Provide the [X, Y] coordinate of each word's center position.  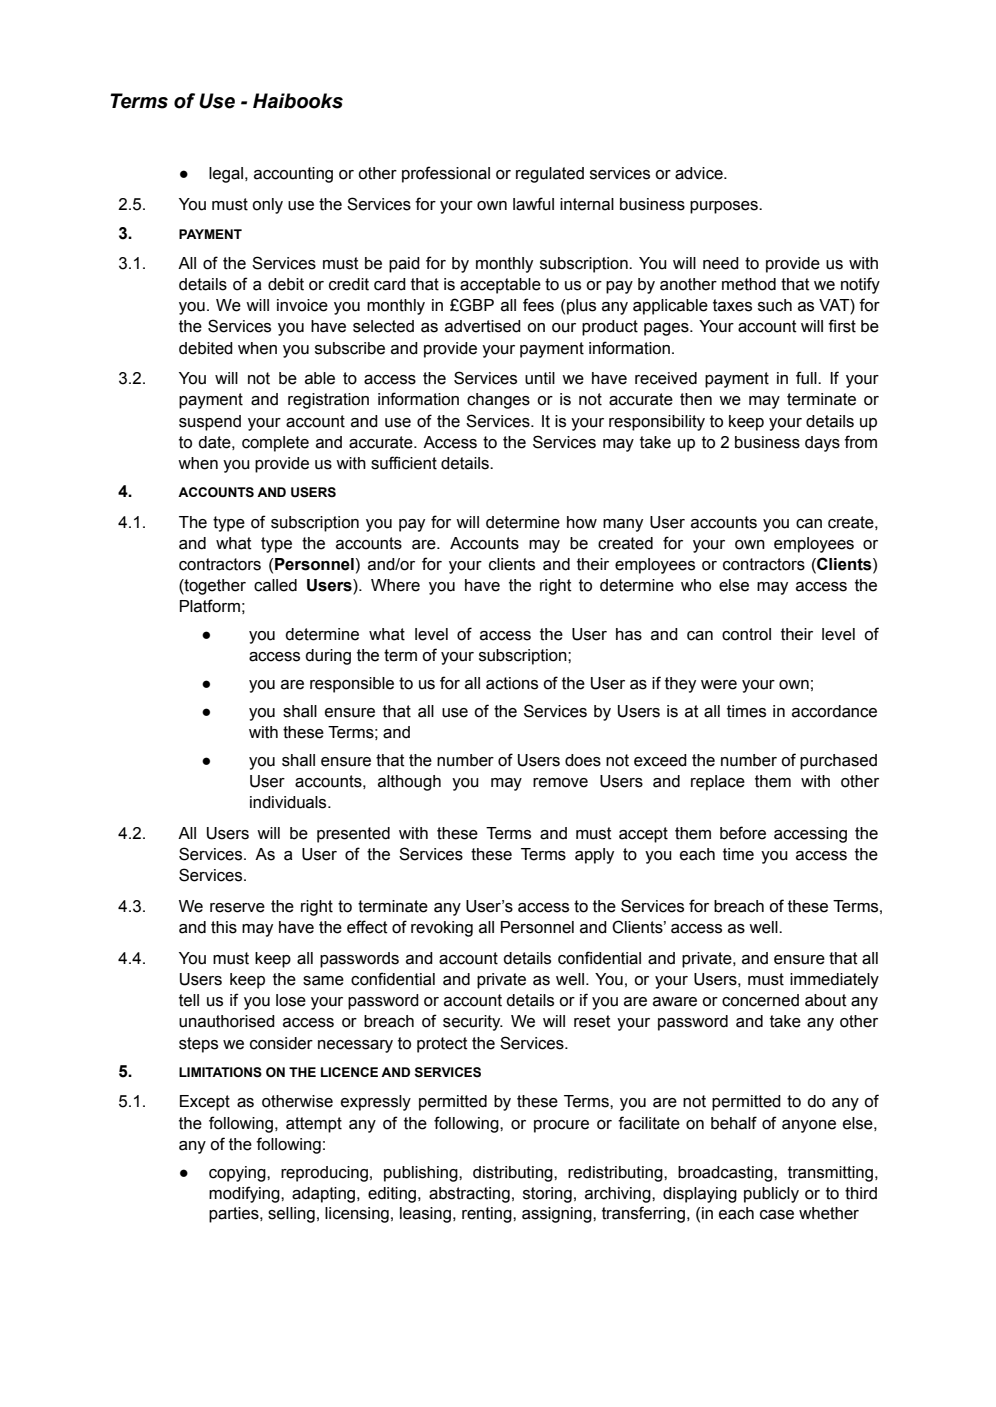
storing [547, 1195]
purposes [725, 207]
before [743, 833]
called [275, 585]
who [696, 585]
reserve [237, 908]
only [267, 206]
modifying [245, 1194]
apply [594, 856]
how [582, 522]
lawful [533, 204]
